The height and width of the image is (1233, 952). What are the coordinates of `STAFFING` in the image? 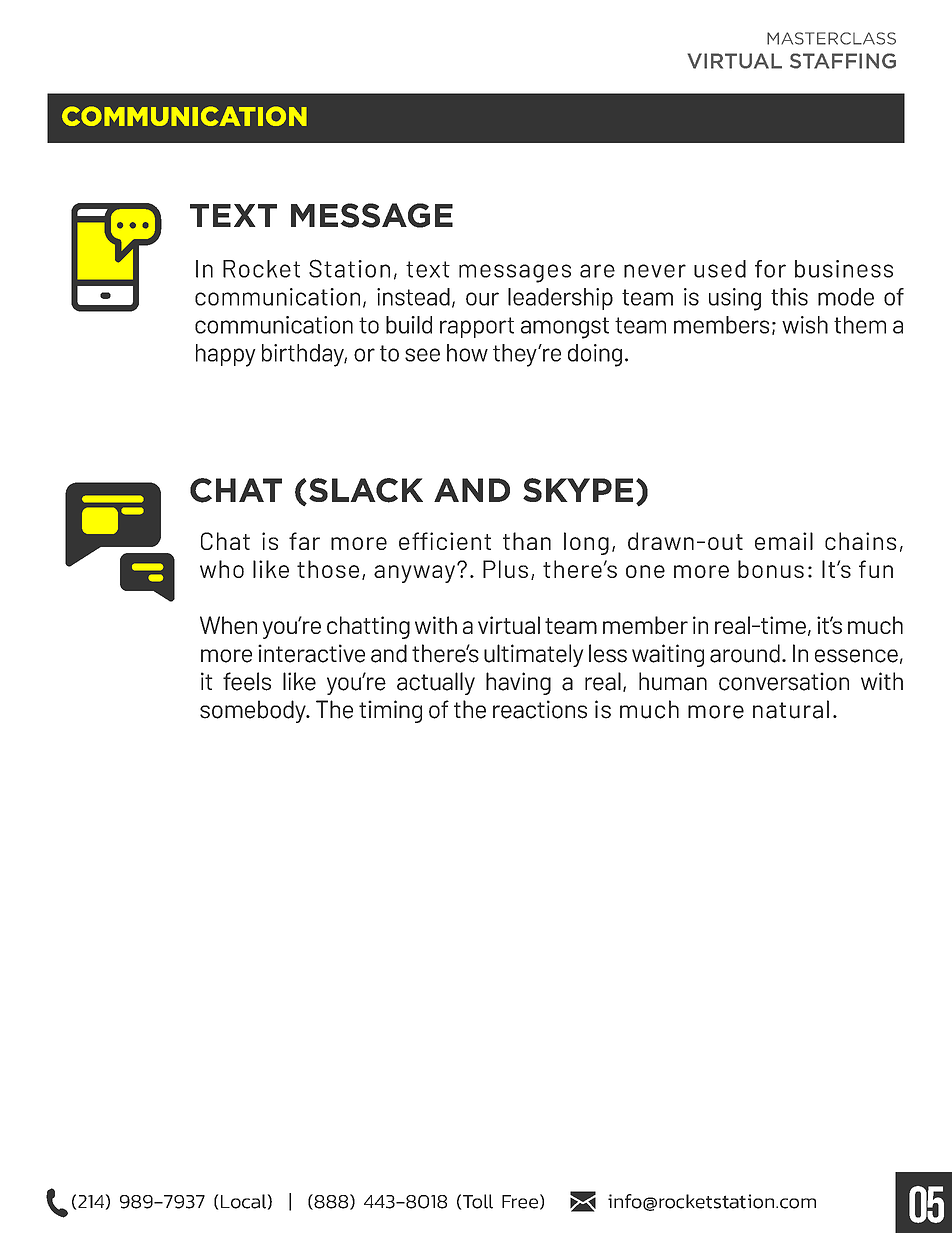 It's located at (843, 61).
